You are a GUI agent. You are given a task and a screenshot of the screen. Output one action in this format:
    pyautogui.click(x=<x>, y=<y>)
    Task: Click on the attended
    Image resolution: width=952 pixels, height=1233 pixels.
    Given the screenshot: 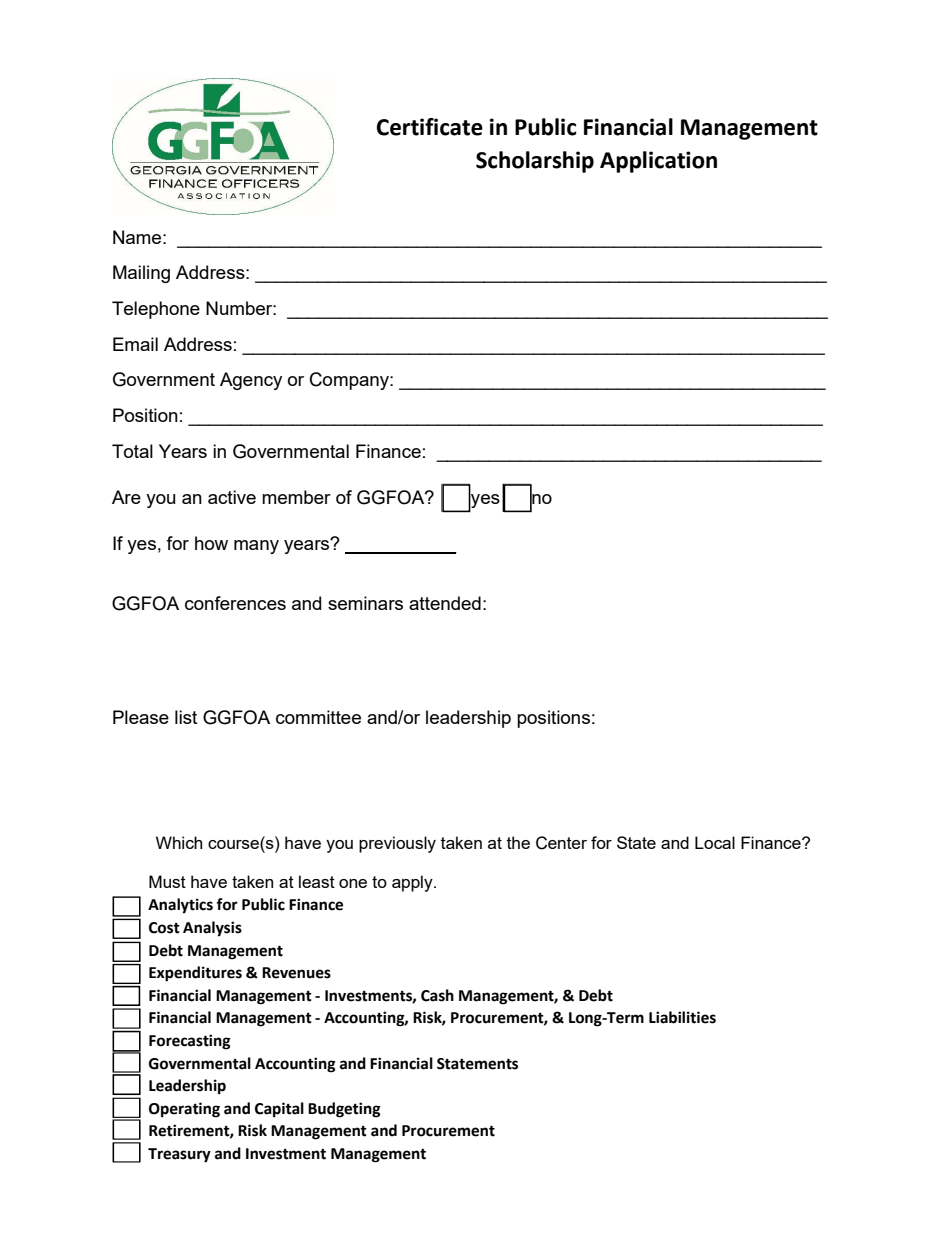 What is the action you would take?
    pyautogui.click(x=445, y=603)
